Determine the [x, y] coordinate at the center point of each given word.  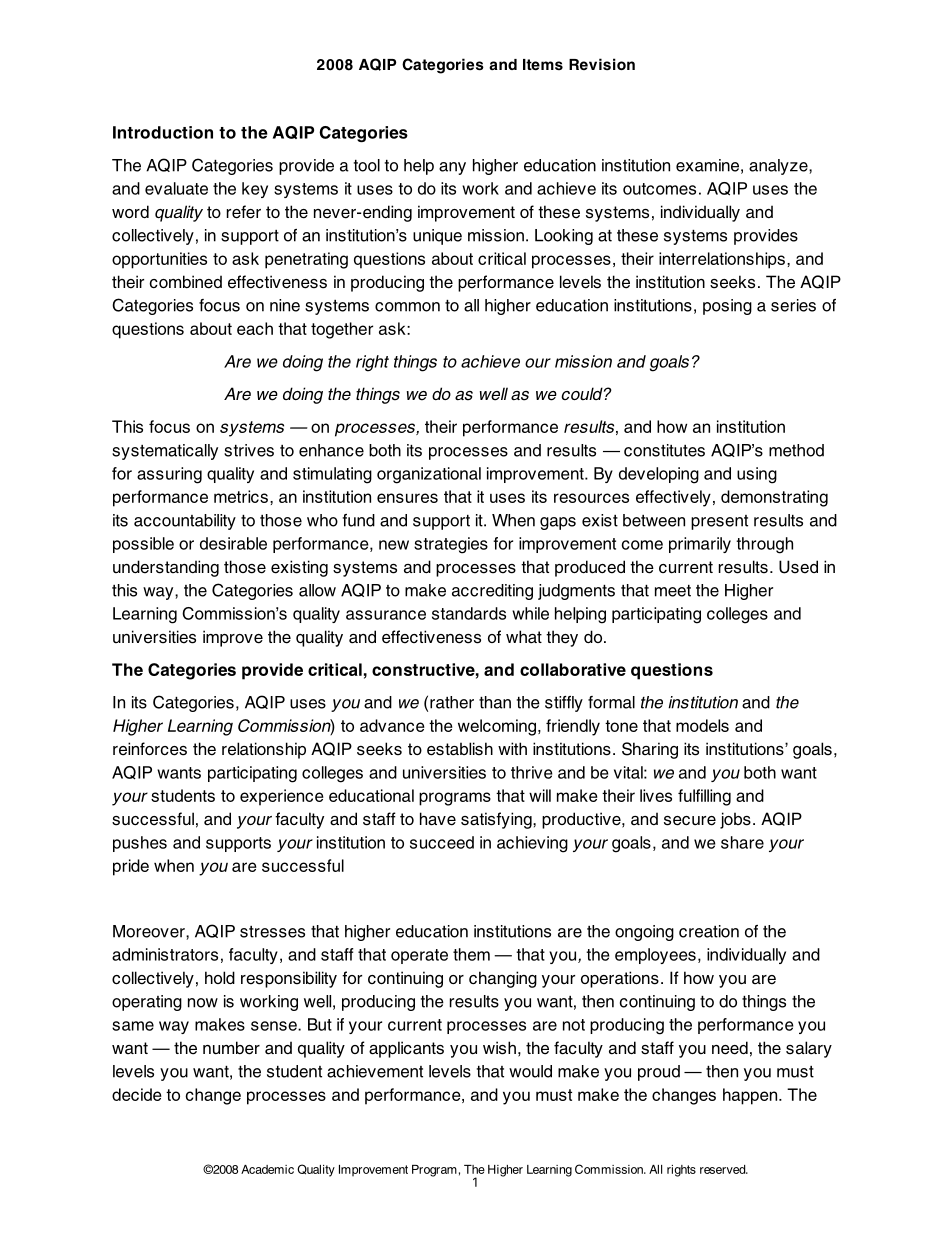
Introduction [163, 132]
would [530, 1071]
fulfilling [704, 797]
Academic [267, 1169]
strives [249, 450]
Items [543, 64]
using [757, 475]
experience [282, 797]
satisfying [497, 820]
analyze [779, 167]
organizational [429, 475]
